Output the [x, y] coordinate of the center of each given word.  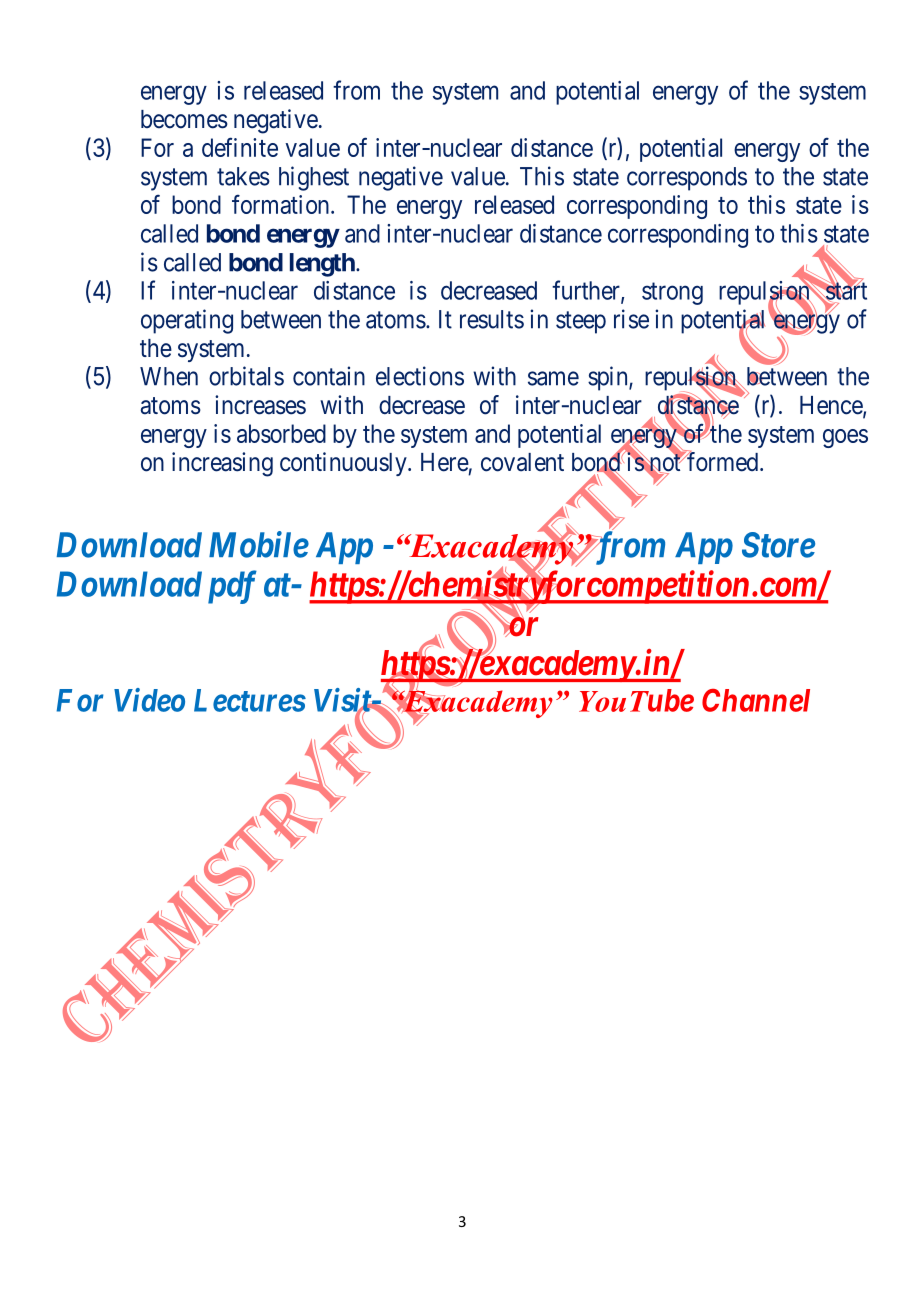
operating [187, 321]
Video [149, 700]
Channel [756, 700]
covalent [522, 462]
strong [672, 294]
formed [723, 462]
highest [314, 178]
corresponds [687, 179]
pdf [232, 587]
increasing [222, 464]
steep [581, 322]
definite [240, 147]
